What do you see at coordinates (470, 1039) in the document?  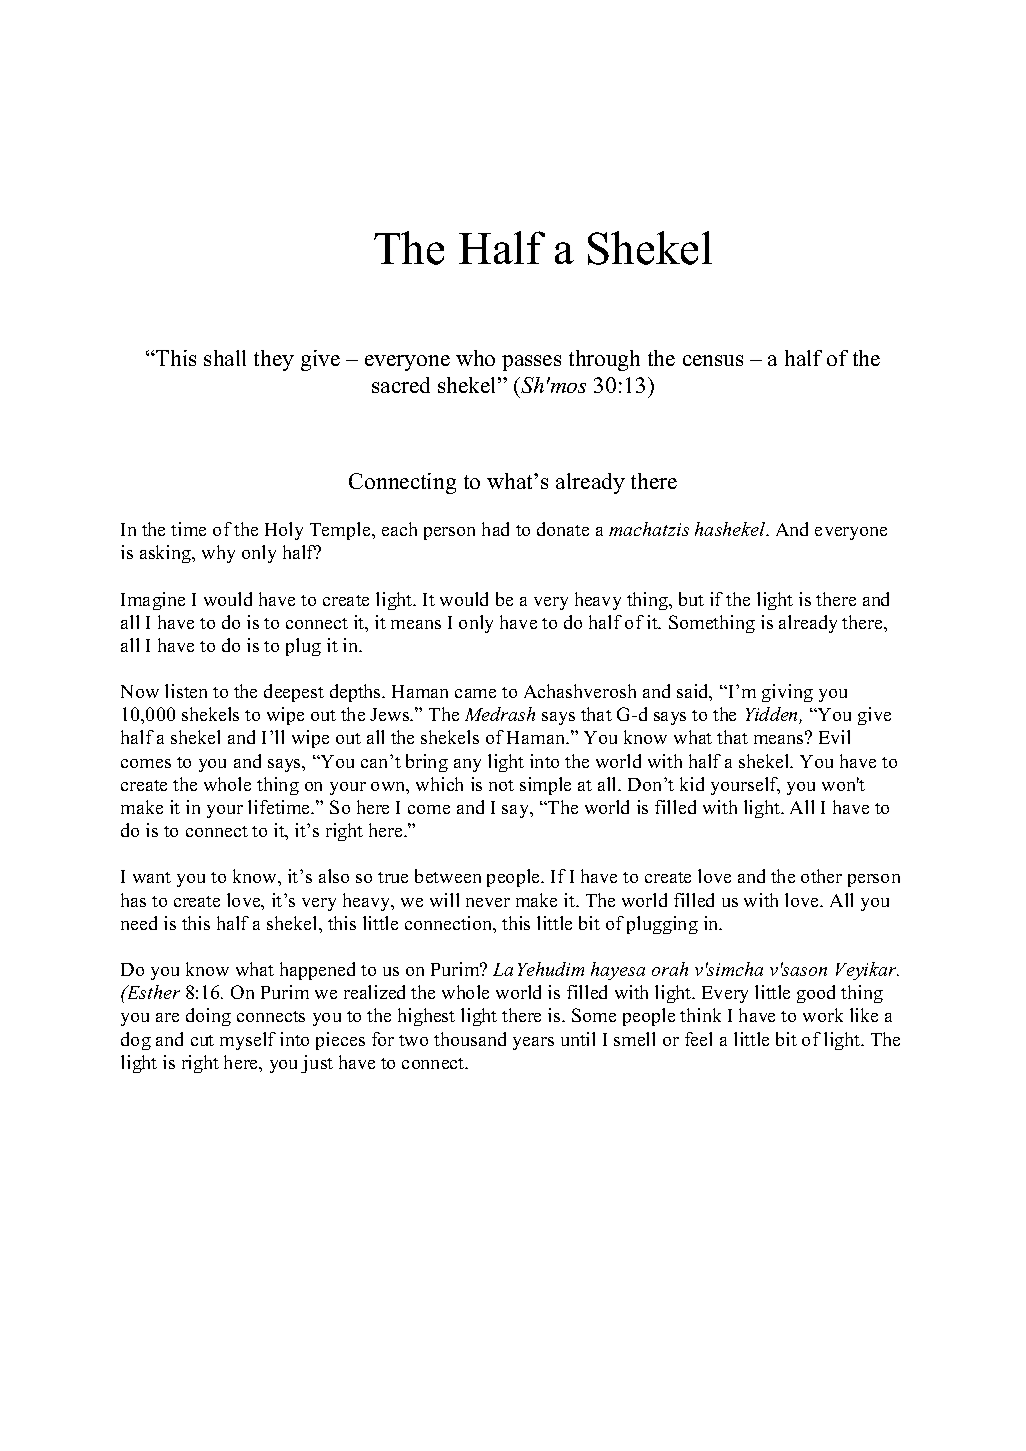 I see `thousand` at bounding box center [470, 1039].
